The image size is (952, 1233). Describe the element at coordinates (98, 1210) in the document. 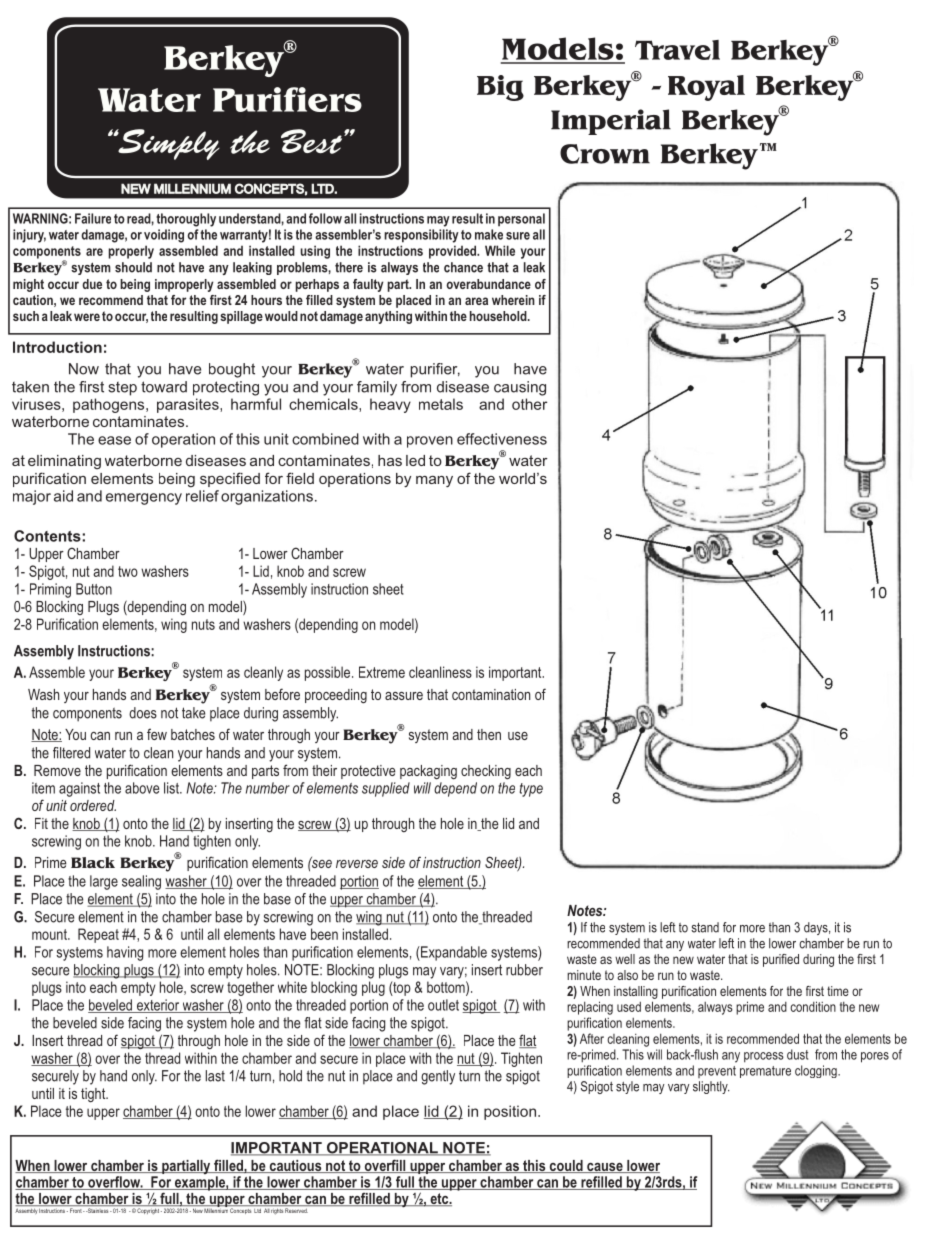

I see `Stainless` at that location.
